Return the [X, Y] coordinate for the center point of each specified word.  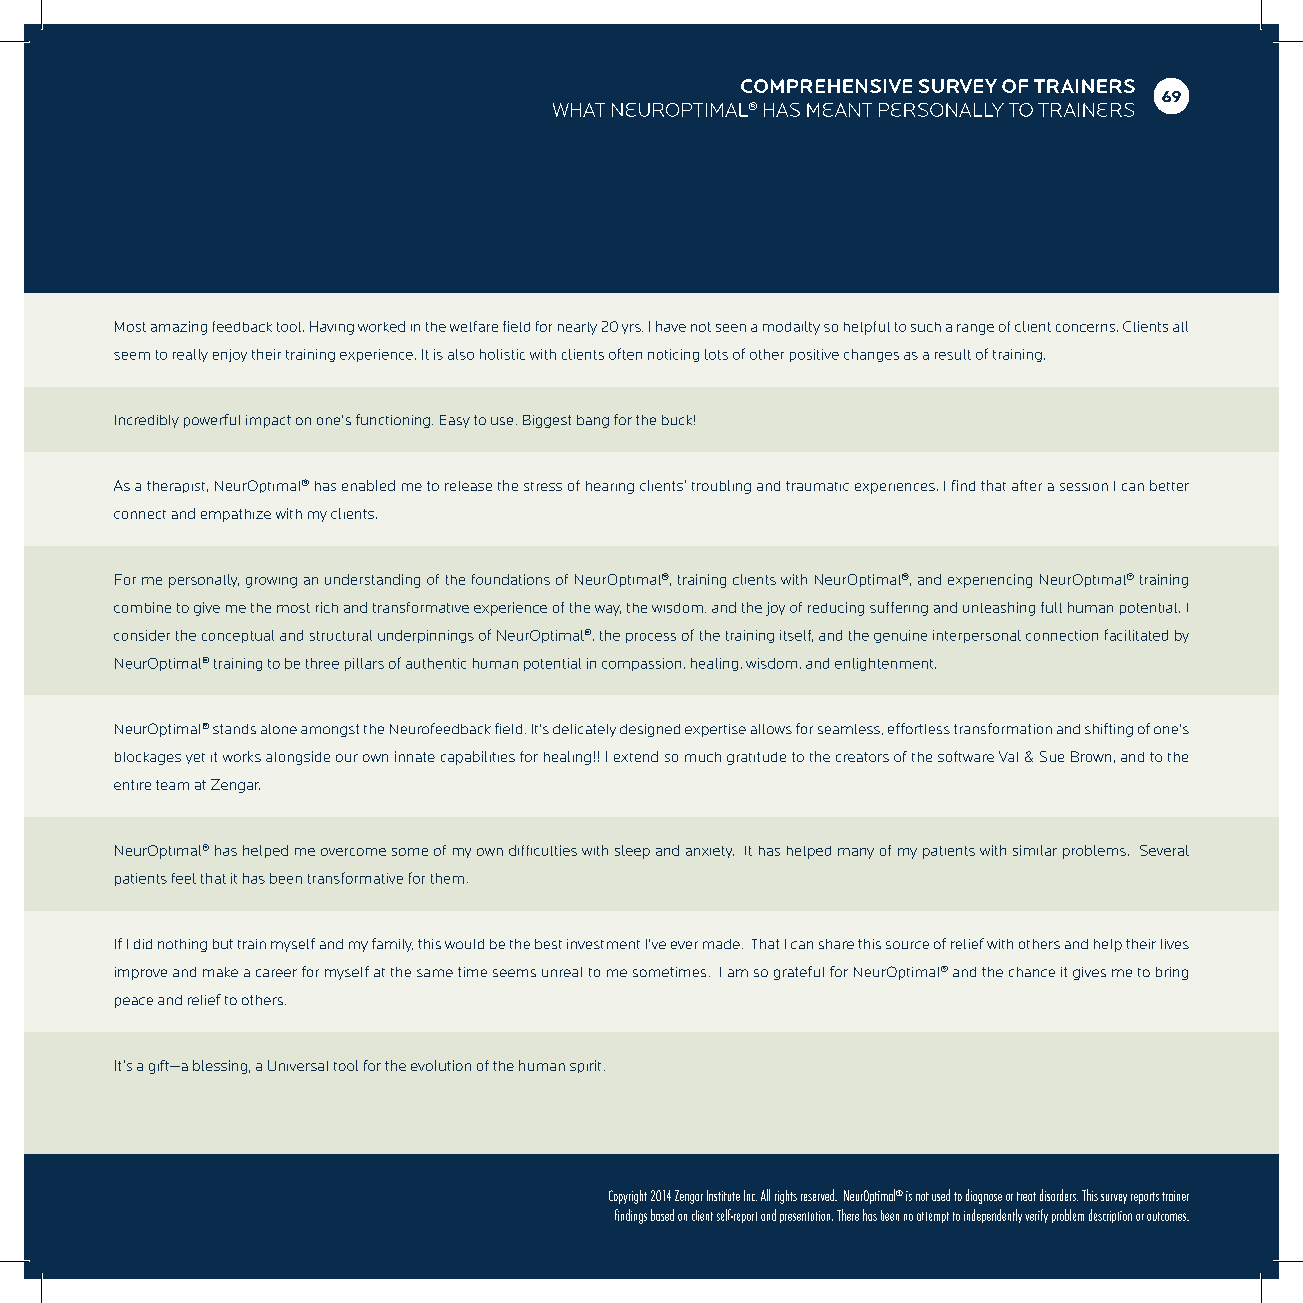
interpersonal [977, 636]
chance [1032, 972]
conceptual [238, 636]
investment [603, 944]
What [579, 110]
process [651, 638]
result [953, 354]
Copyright [628, 1197]
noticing [673, 355]
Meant [839, 110]
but [223, 944]
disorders [1059, 1195]
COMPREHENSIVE [826, 86]
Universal [298, 1065]
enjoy [230, 355]
